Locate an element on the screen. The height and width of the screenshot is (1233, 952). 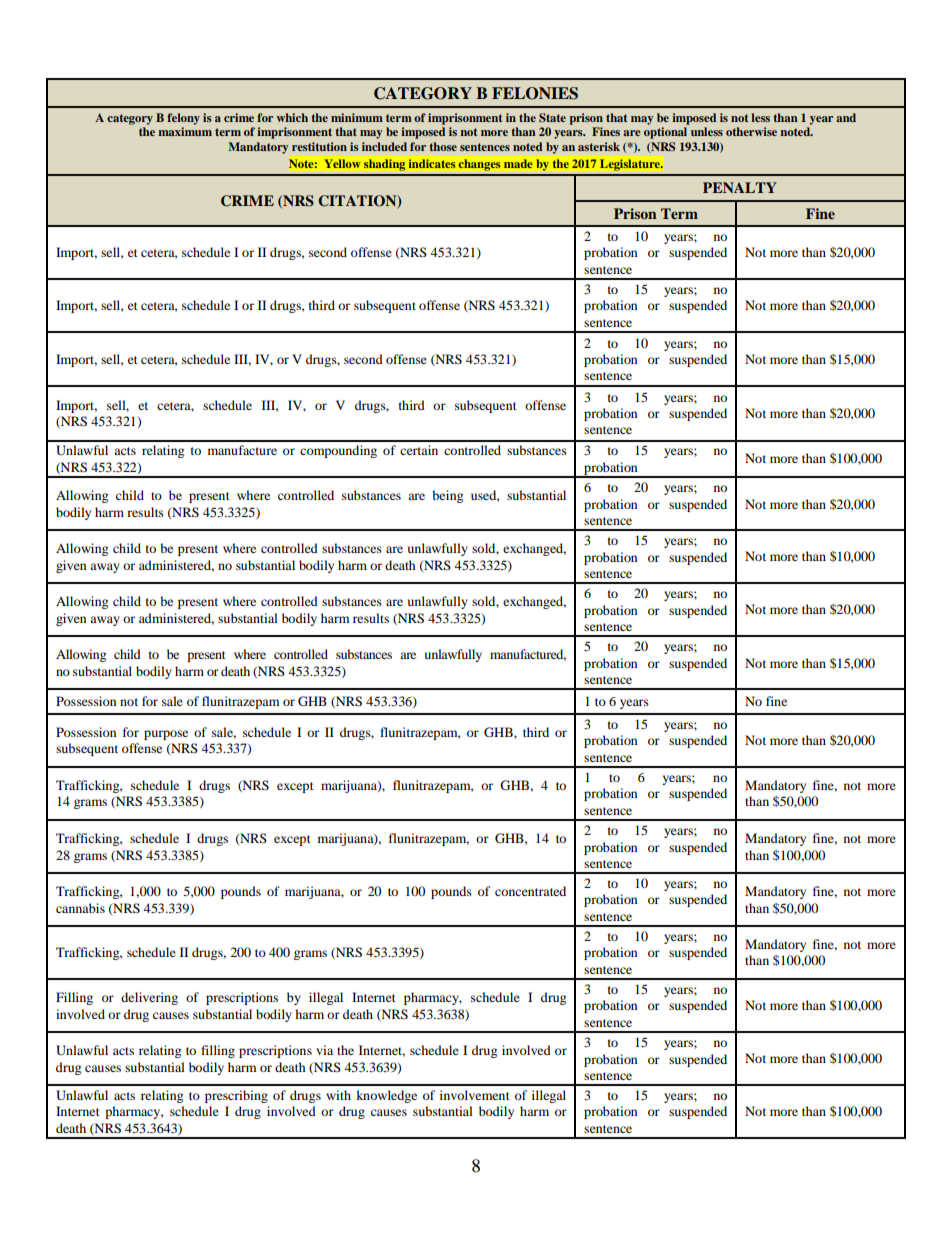
prescribing is located at coordinates (236, 1096).
